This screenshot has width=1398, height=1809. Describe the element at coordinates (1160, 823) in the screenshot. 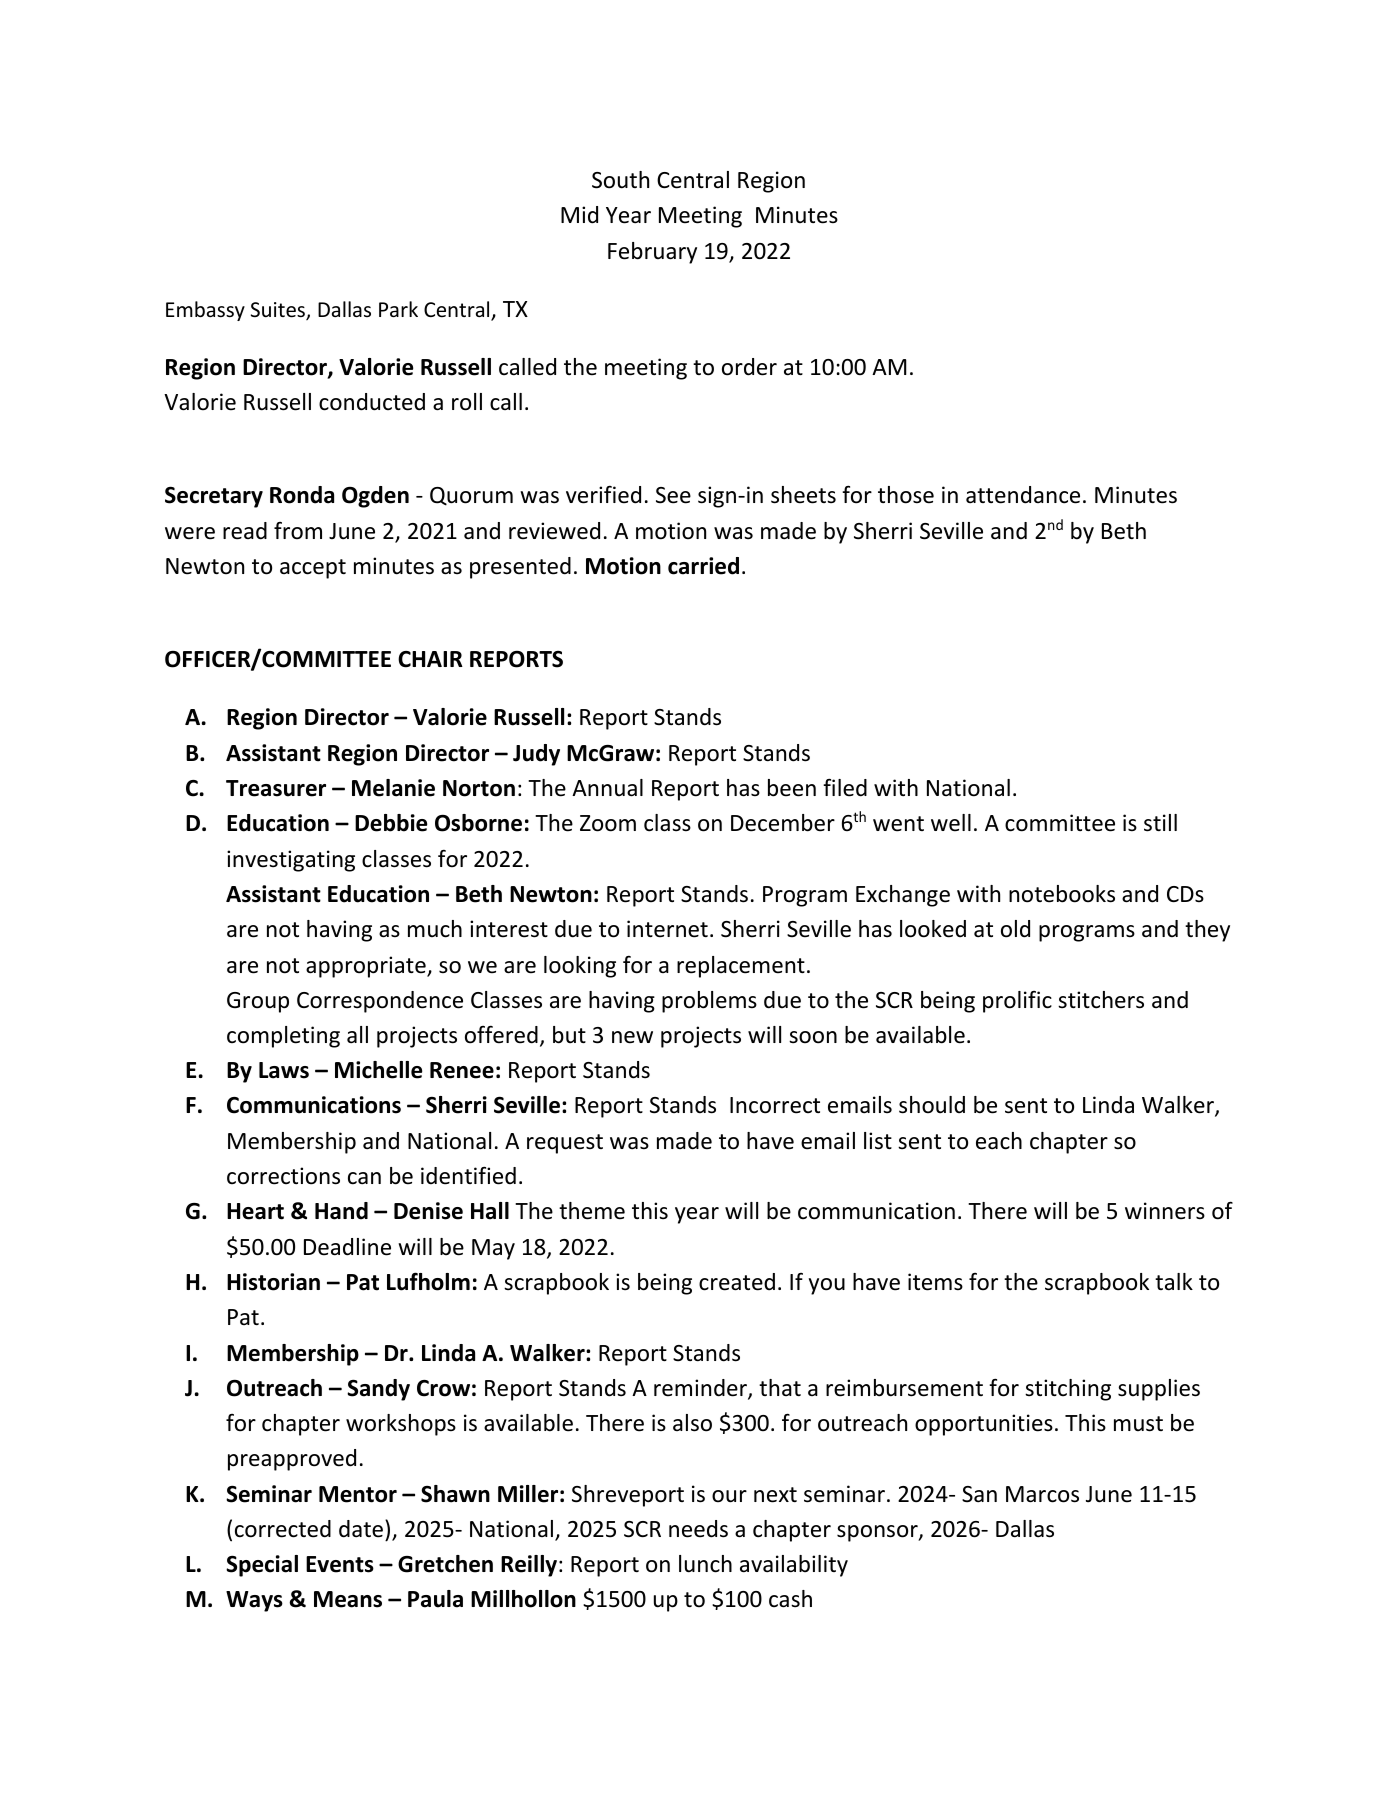

I see `still` at that location.
